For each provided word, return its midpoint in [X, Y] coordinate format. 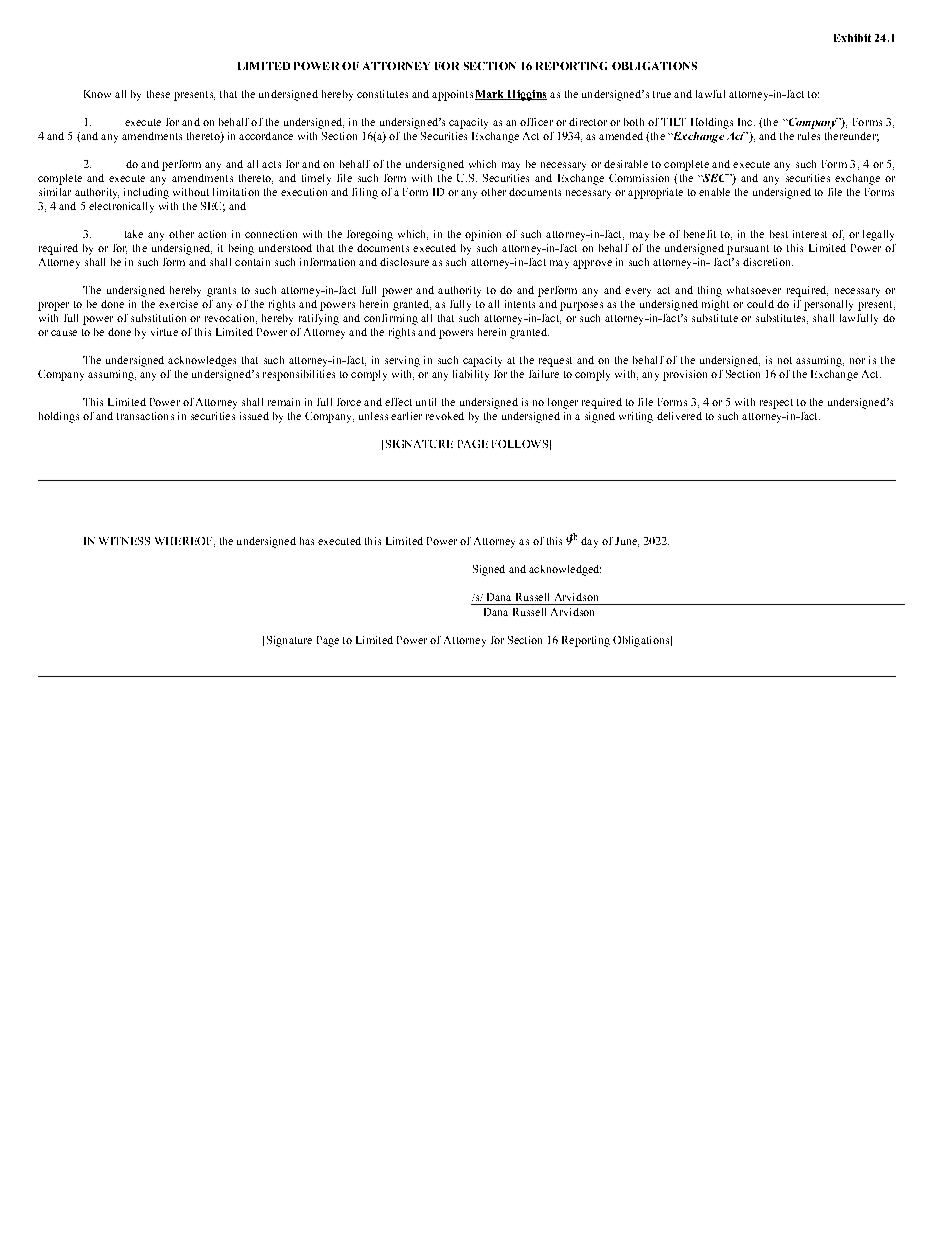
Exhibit [852, 38]
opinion [483, 235]
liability [471, 375]
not [785, 360]
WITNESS [124, 541]
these [158, 94]
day [589, 542]
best [779, 234]
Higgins [526, 95]
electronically [121, 207]
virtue [164, 332]
